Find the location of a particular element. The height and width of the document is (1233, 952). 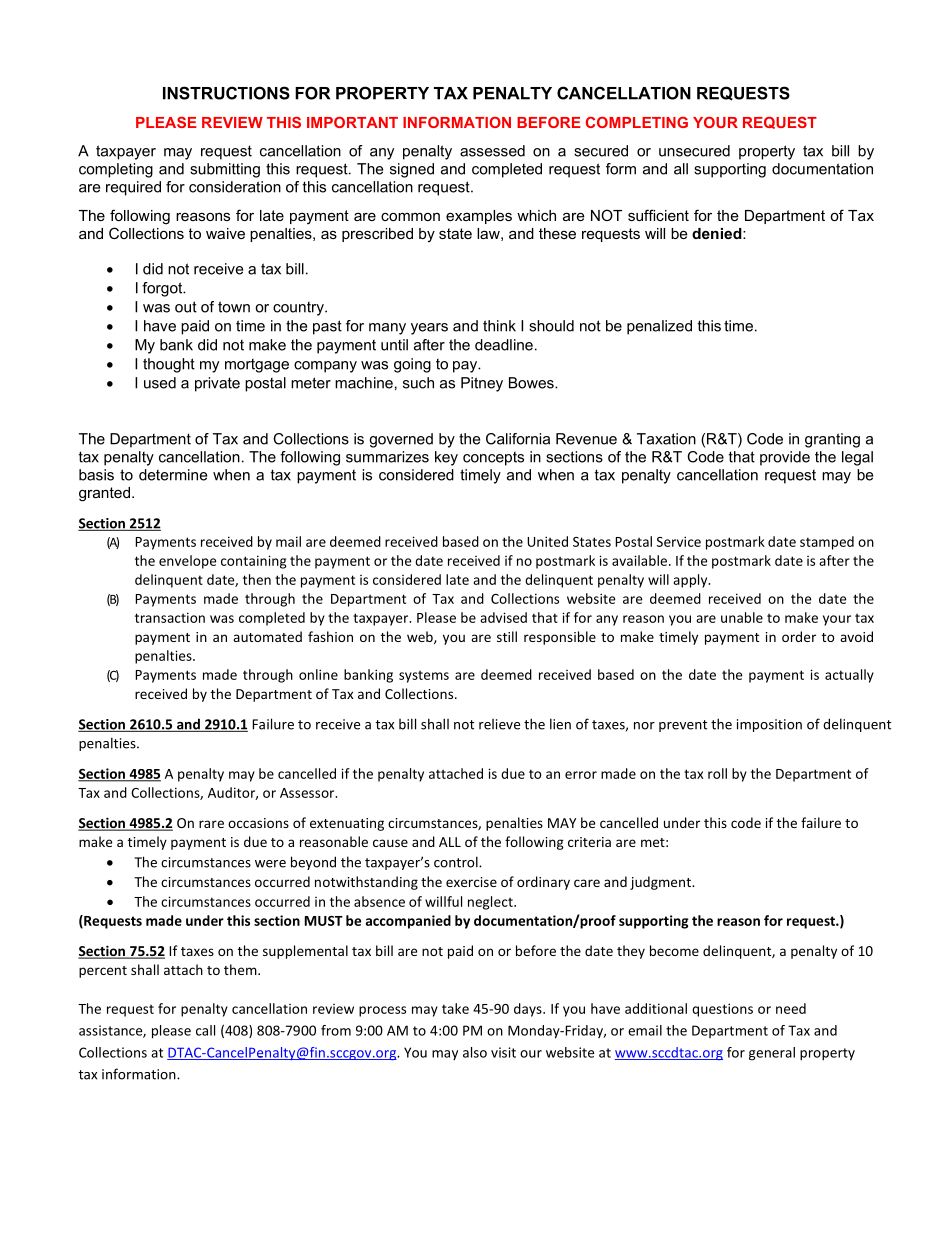

call is located at coordinates (205, 1030).
